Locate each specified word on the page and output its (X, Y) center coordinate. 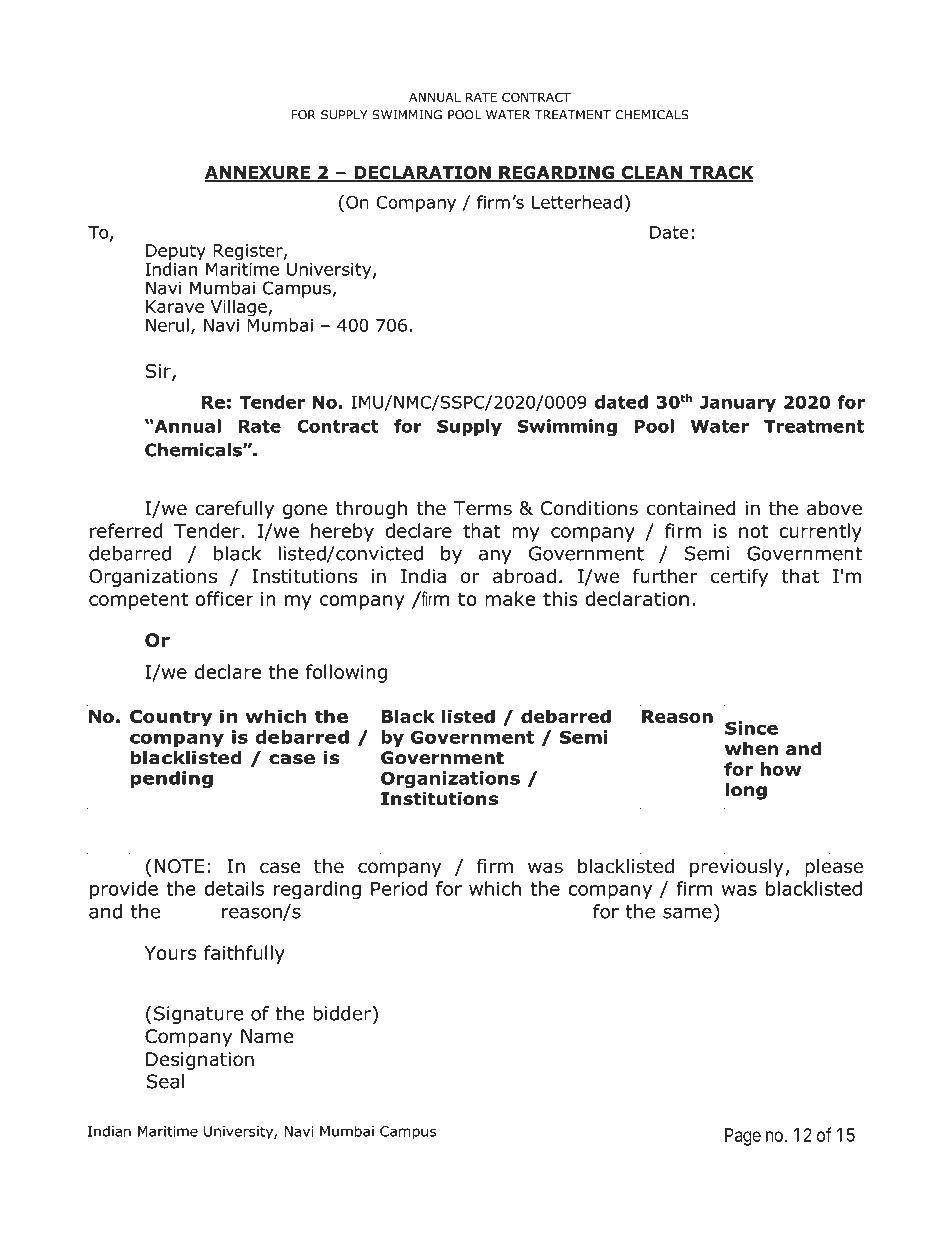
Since (751, 728)
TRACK (720, 173)
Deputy (176, 253)
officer (224, 598)
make (510, 598)
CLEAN (651, 173)
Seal (165, 1081)
